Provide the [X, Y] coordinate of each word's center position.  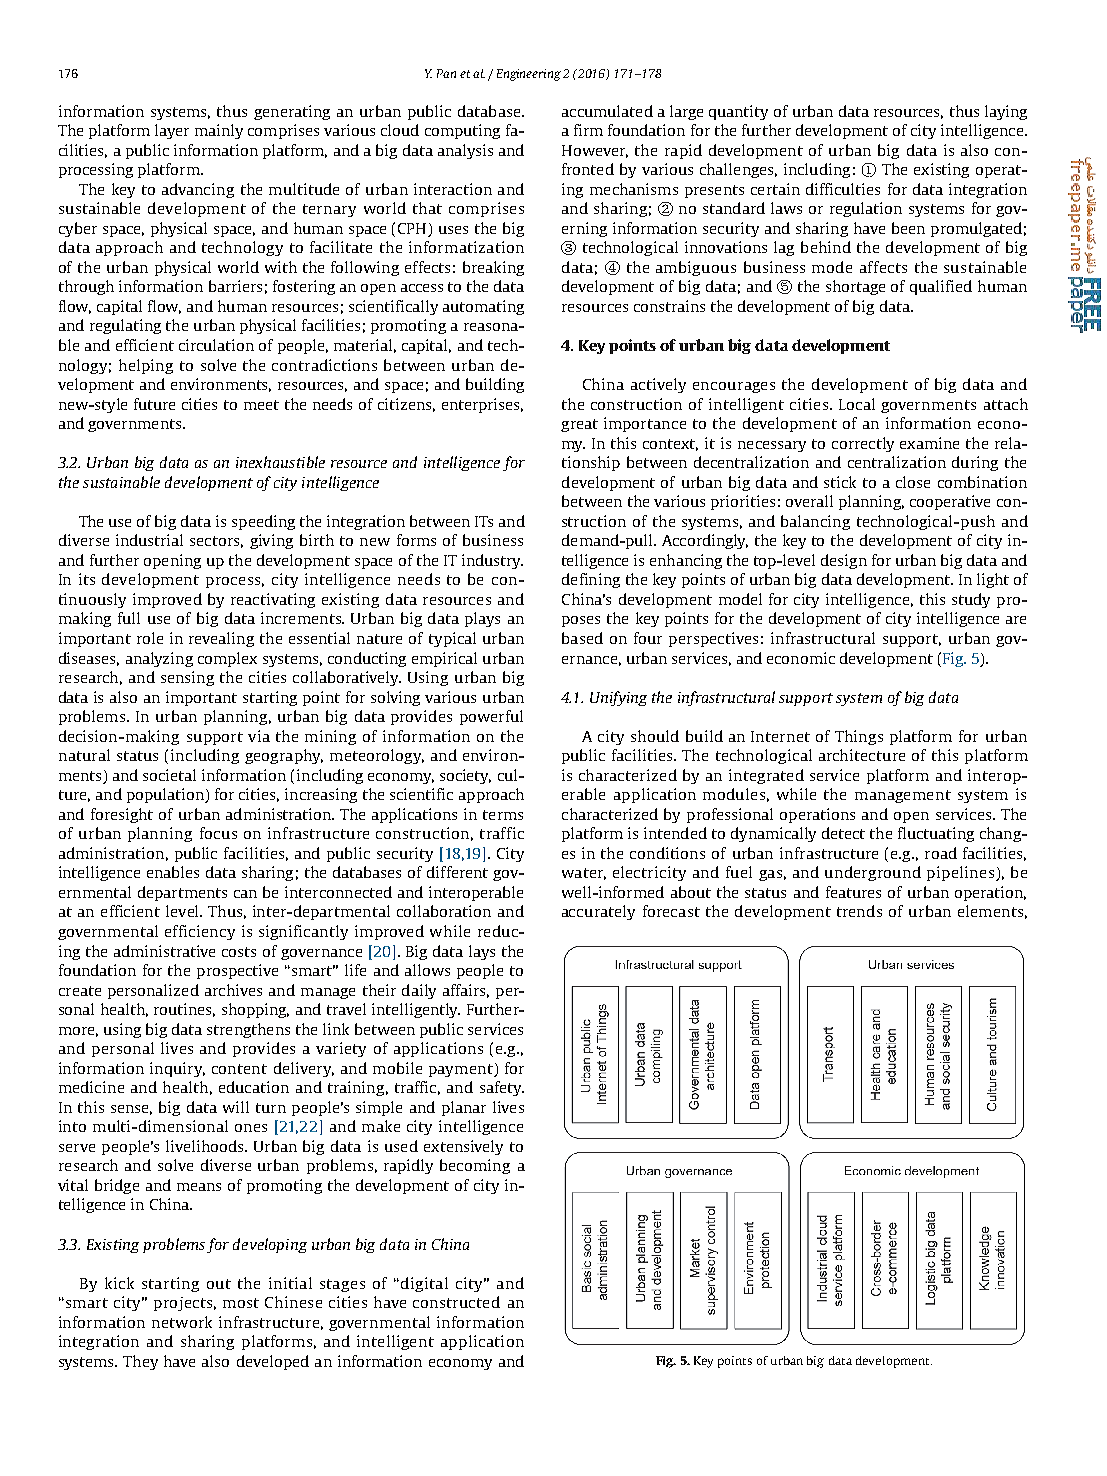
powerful [491, 717]
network [182, 1322]
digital [424, 1284]
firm [588, 130]
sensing [187, 678]
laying [1006, 112]
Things [859, 737]
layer [172, 131]
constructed [456, 1302]
